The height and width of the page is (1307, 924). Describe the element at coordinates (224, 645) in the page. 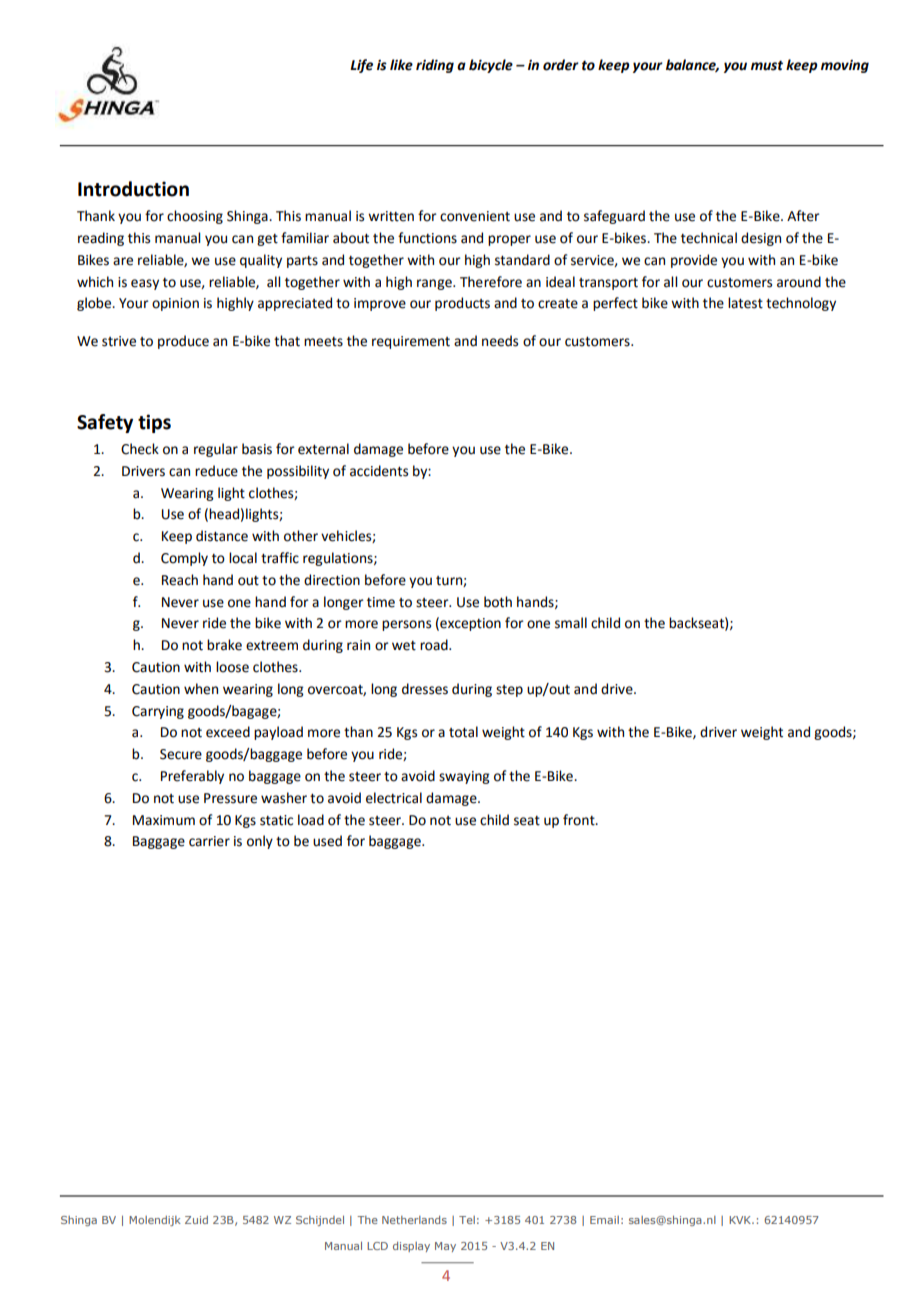

I see `brake` at that location.
